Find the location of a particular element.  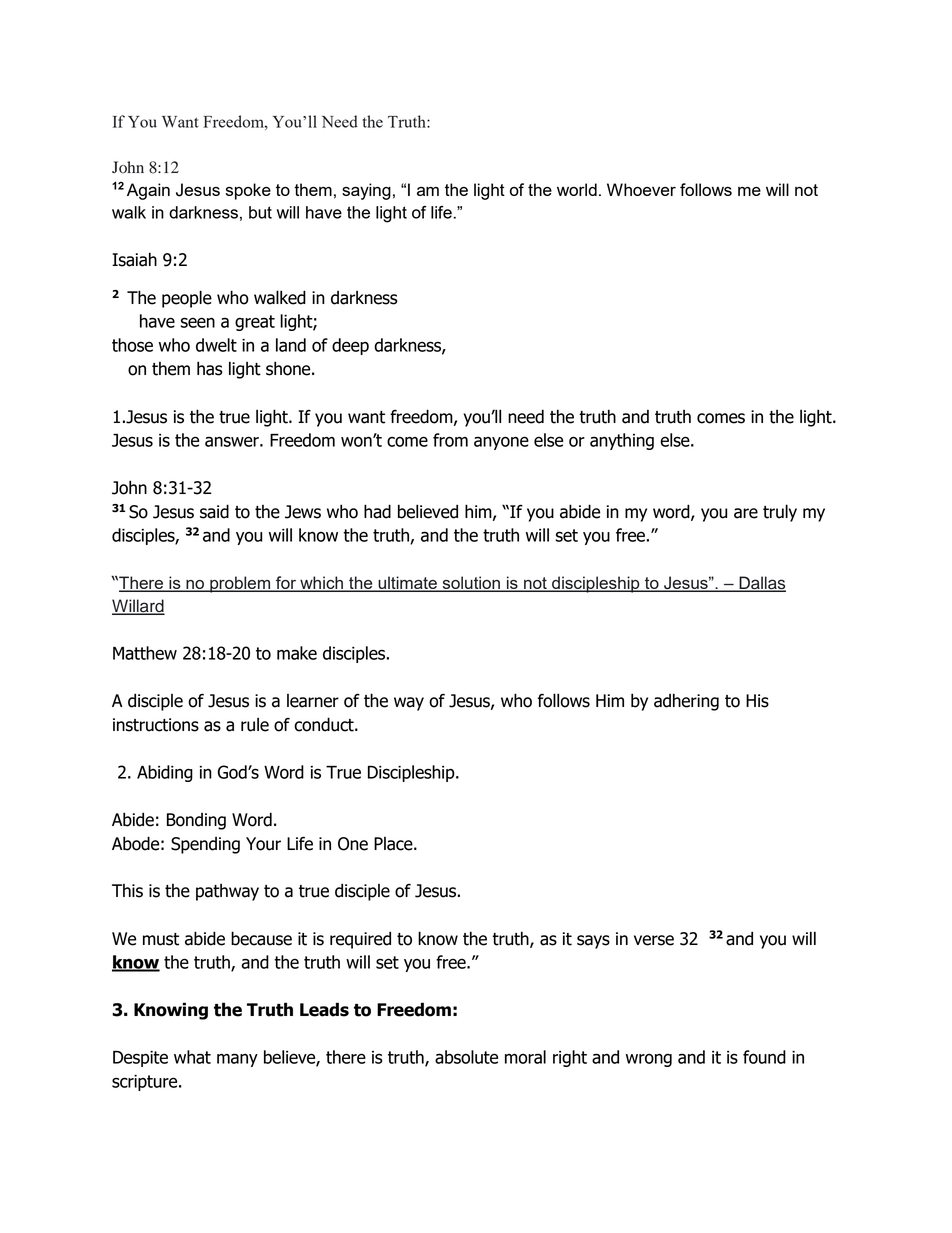

Whoever is located at coordinates (641, 189).
